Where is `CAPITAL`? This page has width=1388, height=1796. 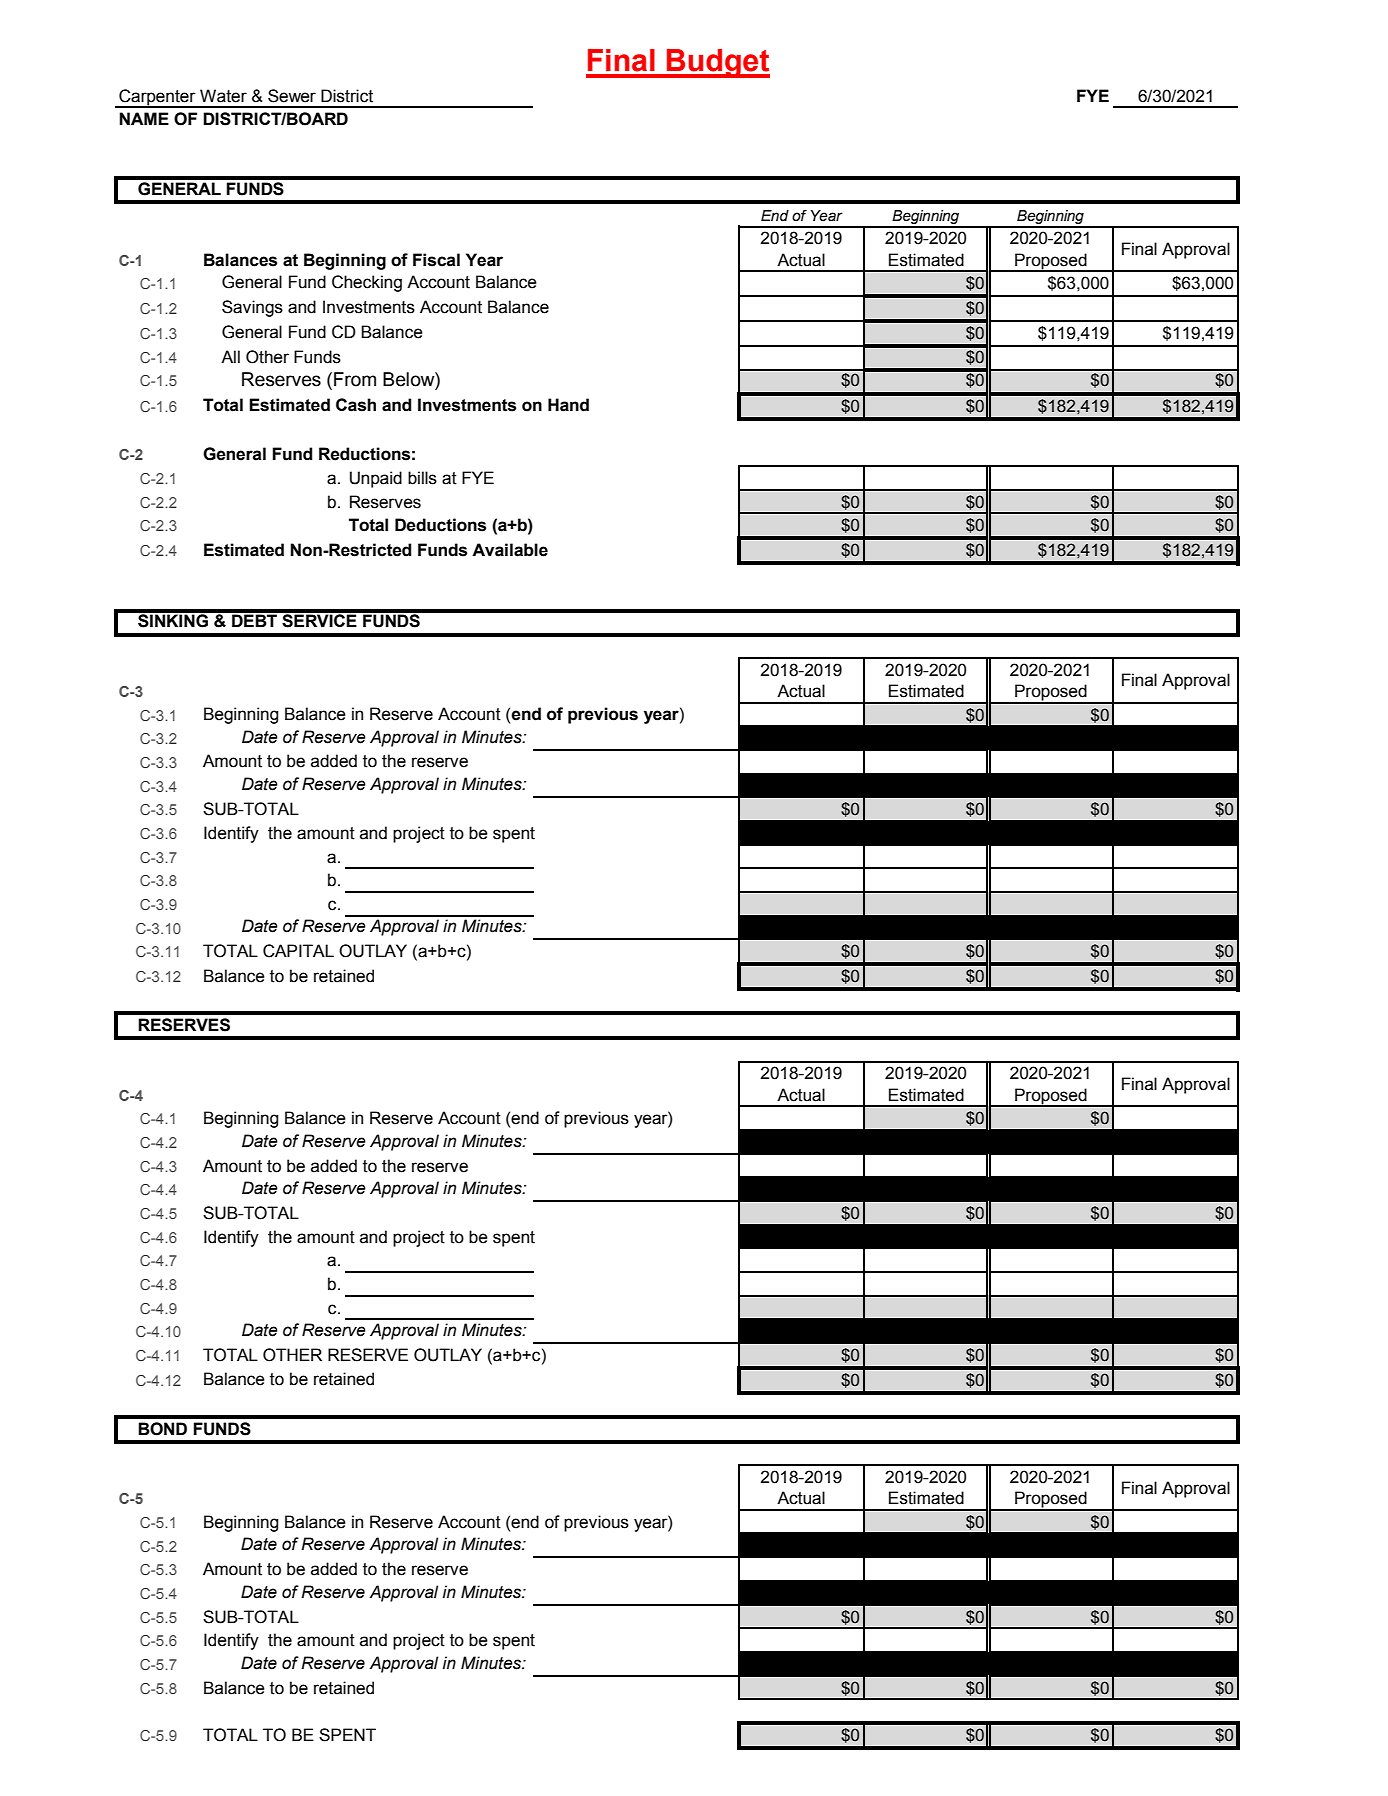
CAPITAL is located at coordinates (298, 951).
